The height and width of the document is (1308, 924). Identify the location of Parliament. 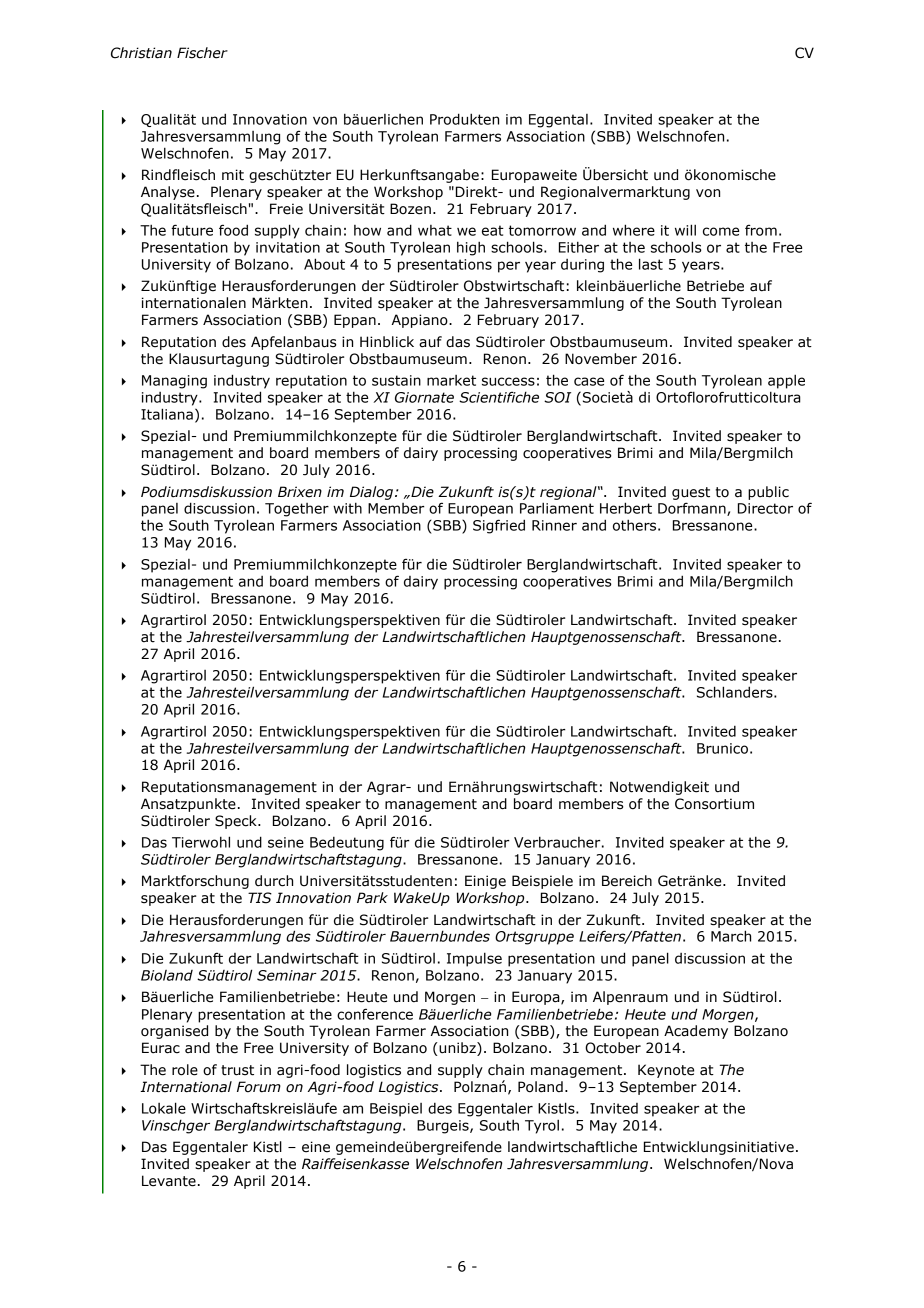
(557, 508).
